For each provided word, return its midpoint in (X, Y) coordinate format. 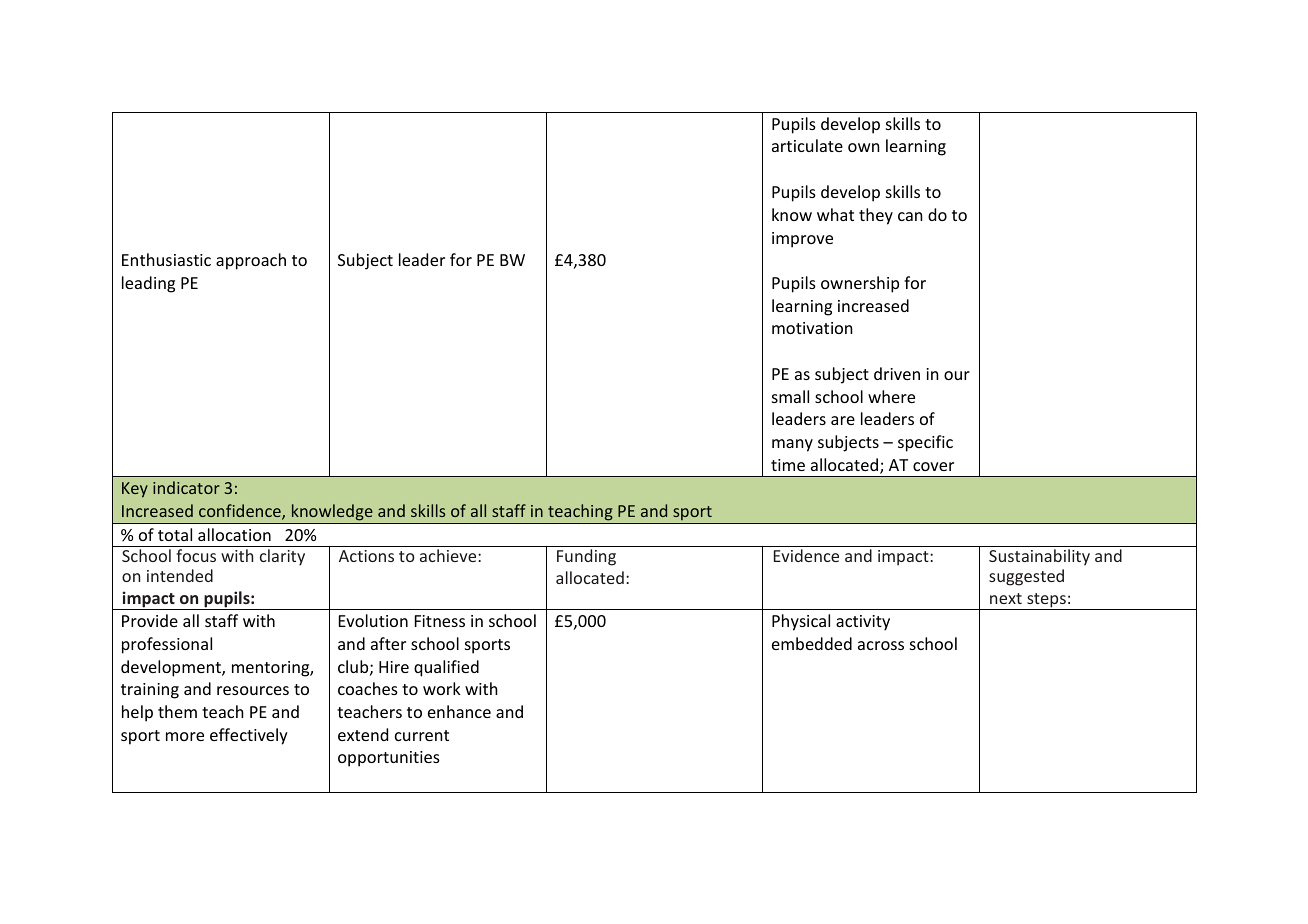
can (910, 216)
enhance (459, 711)
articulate (807, 145)
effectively (249, 736)
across (881, 645)
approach (251, 261)
